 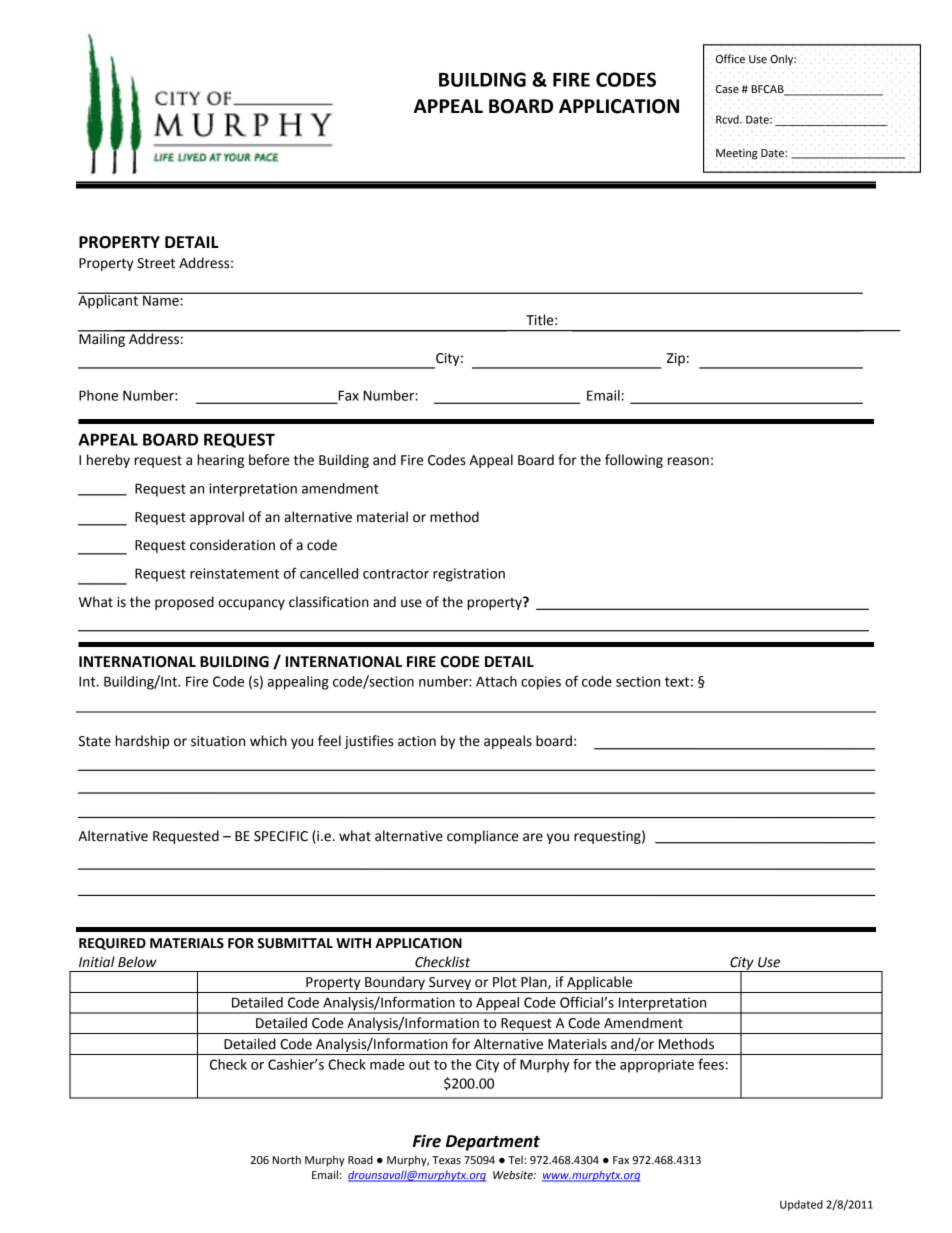 I want to click on Texas, so click(x=446, y=1160).
